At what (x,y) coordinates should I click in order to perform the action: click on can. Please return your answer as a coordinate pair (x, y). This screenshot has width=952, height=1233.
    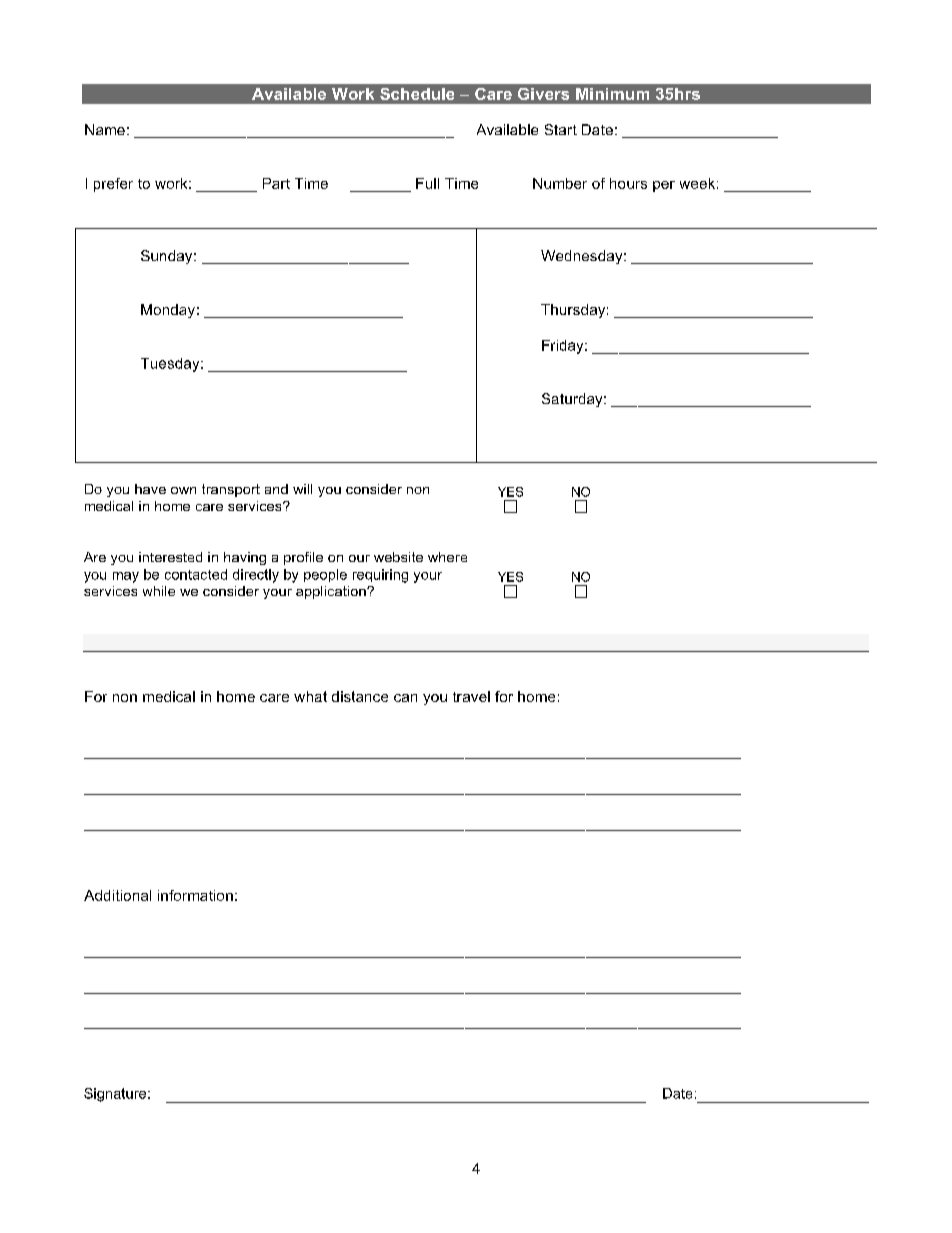
    Looking at the image, I should click on (405, 698).
